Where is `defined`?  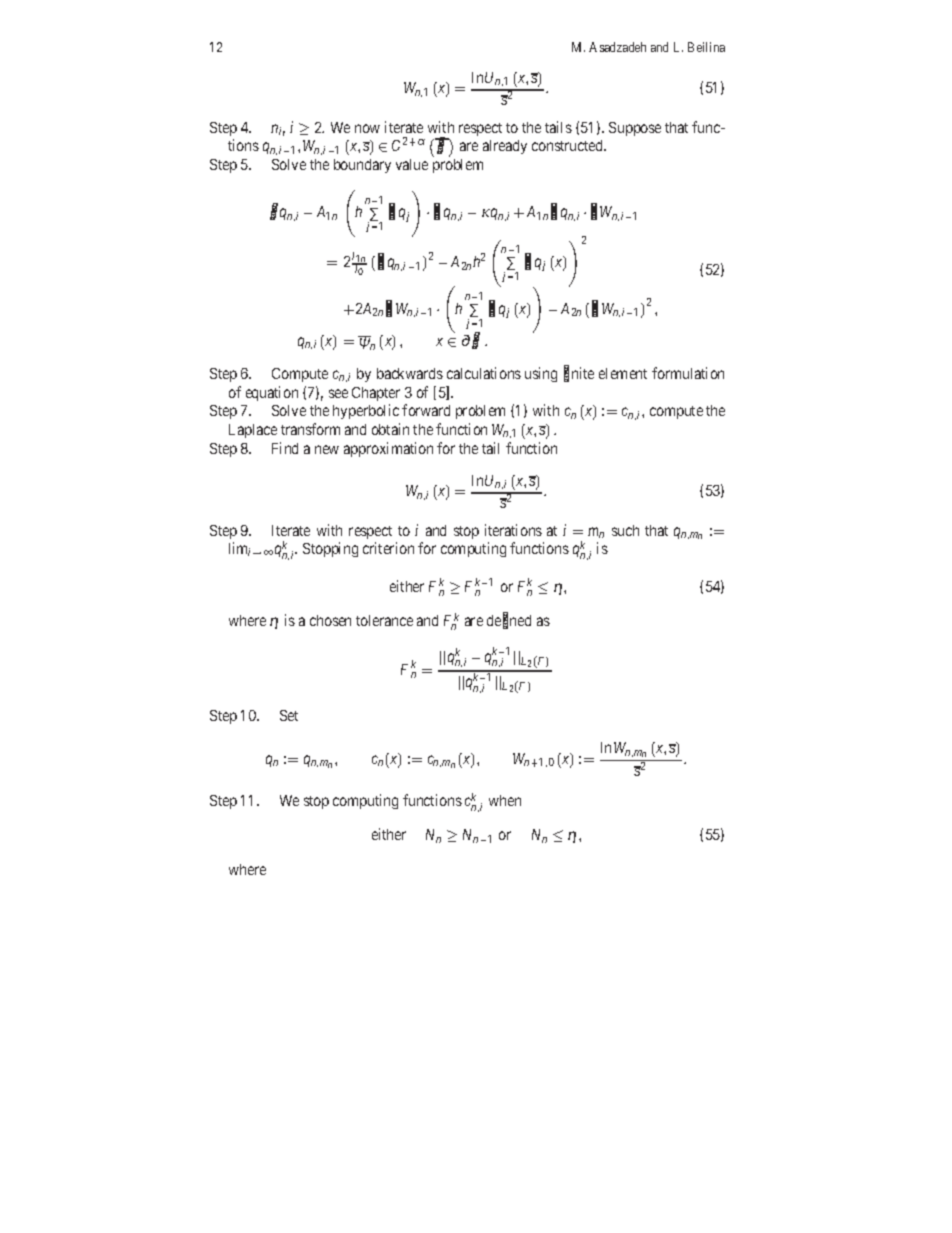
defined is located at coordinates (509, 621).
